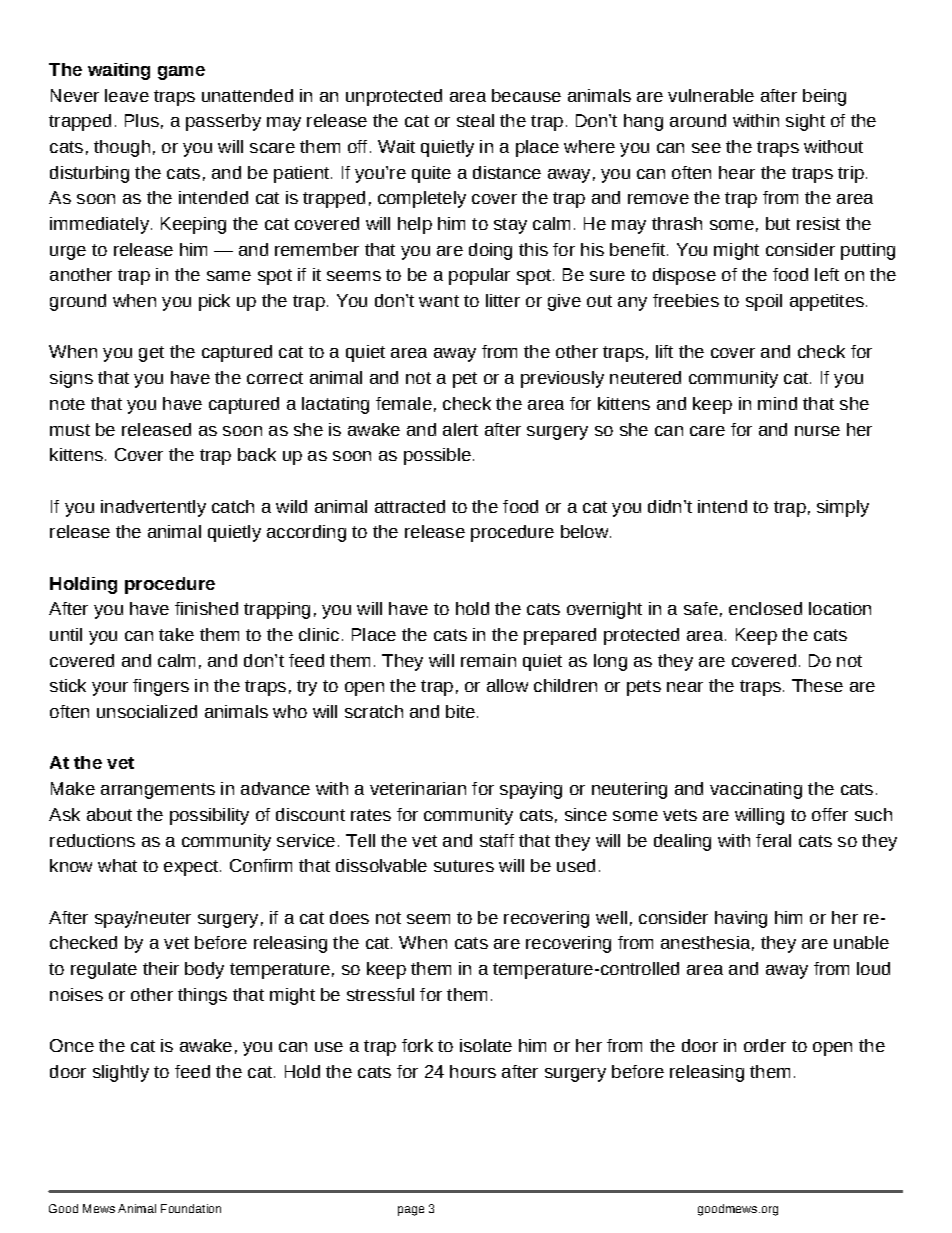 The height and width of the document is (1233, 952). What do you see at coordinates (773, 840) in the document?
I see `feral` at bounding box center [773, 840].
